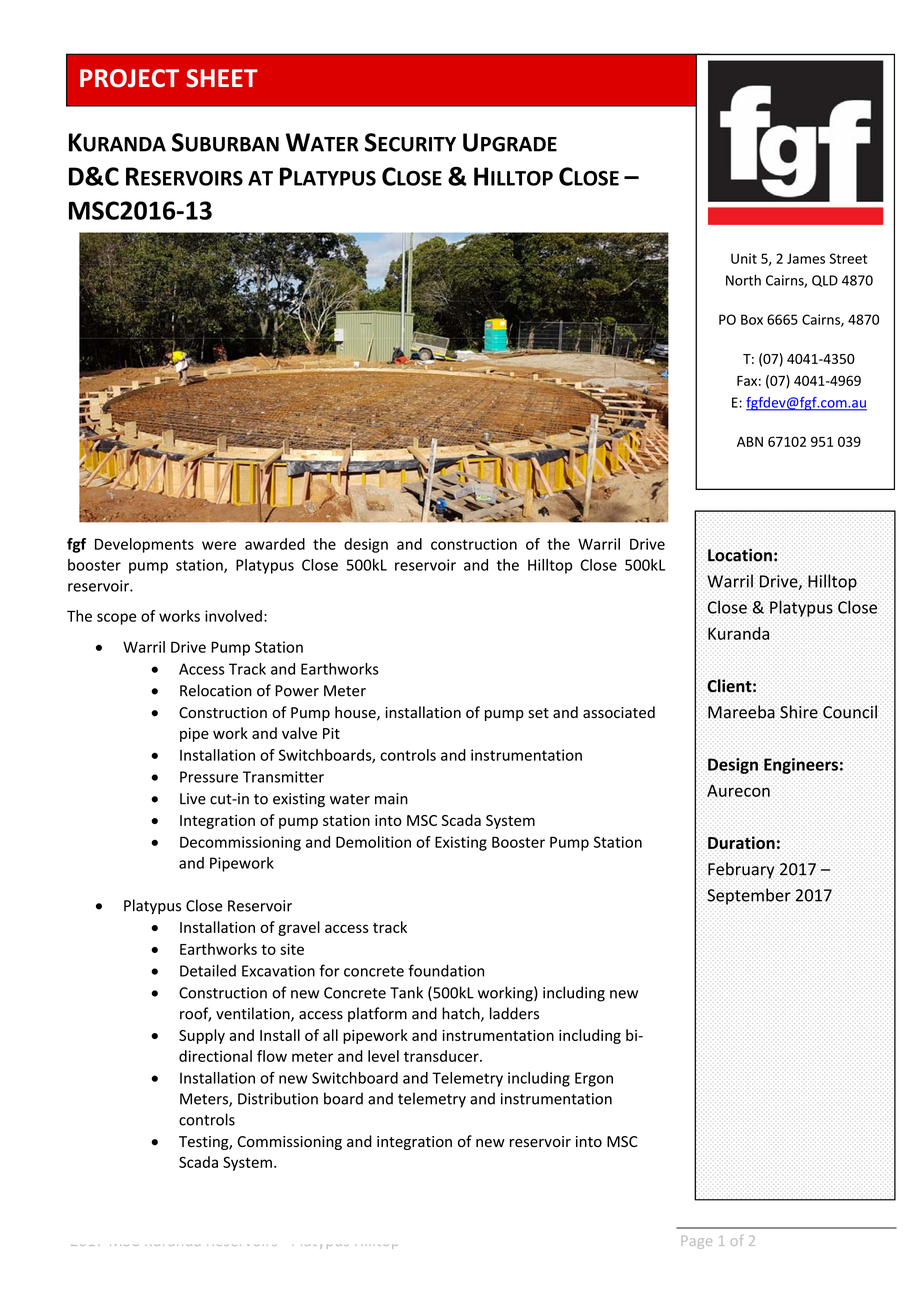  I want to click on ABN, so click(750, 442).
